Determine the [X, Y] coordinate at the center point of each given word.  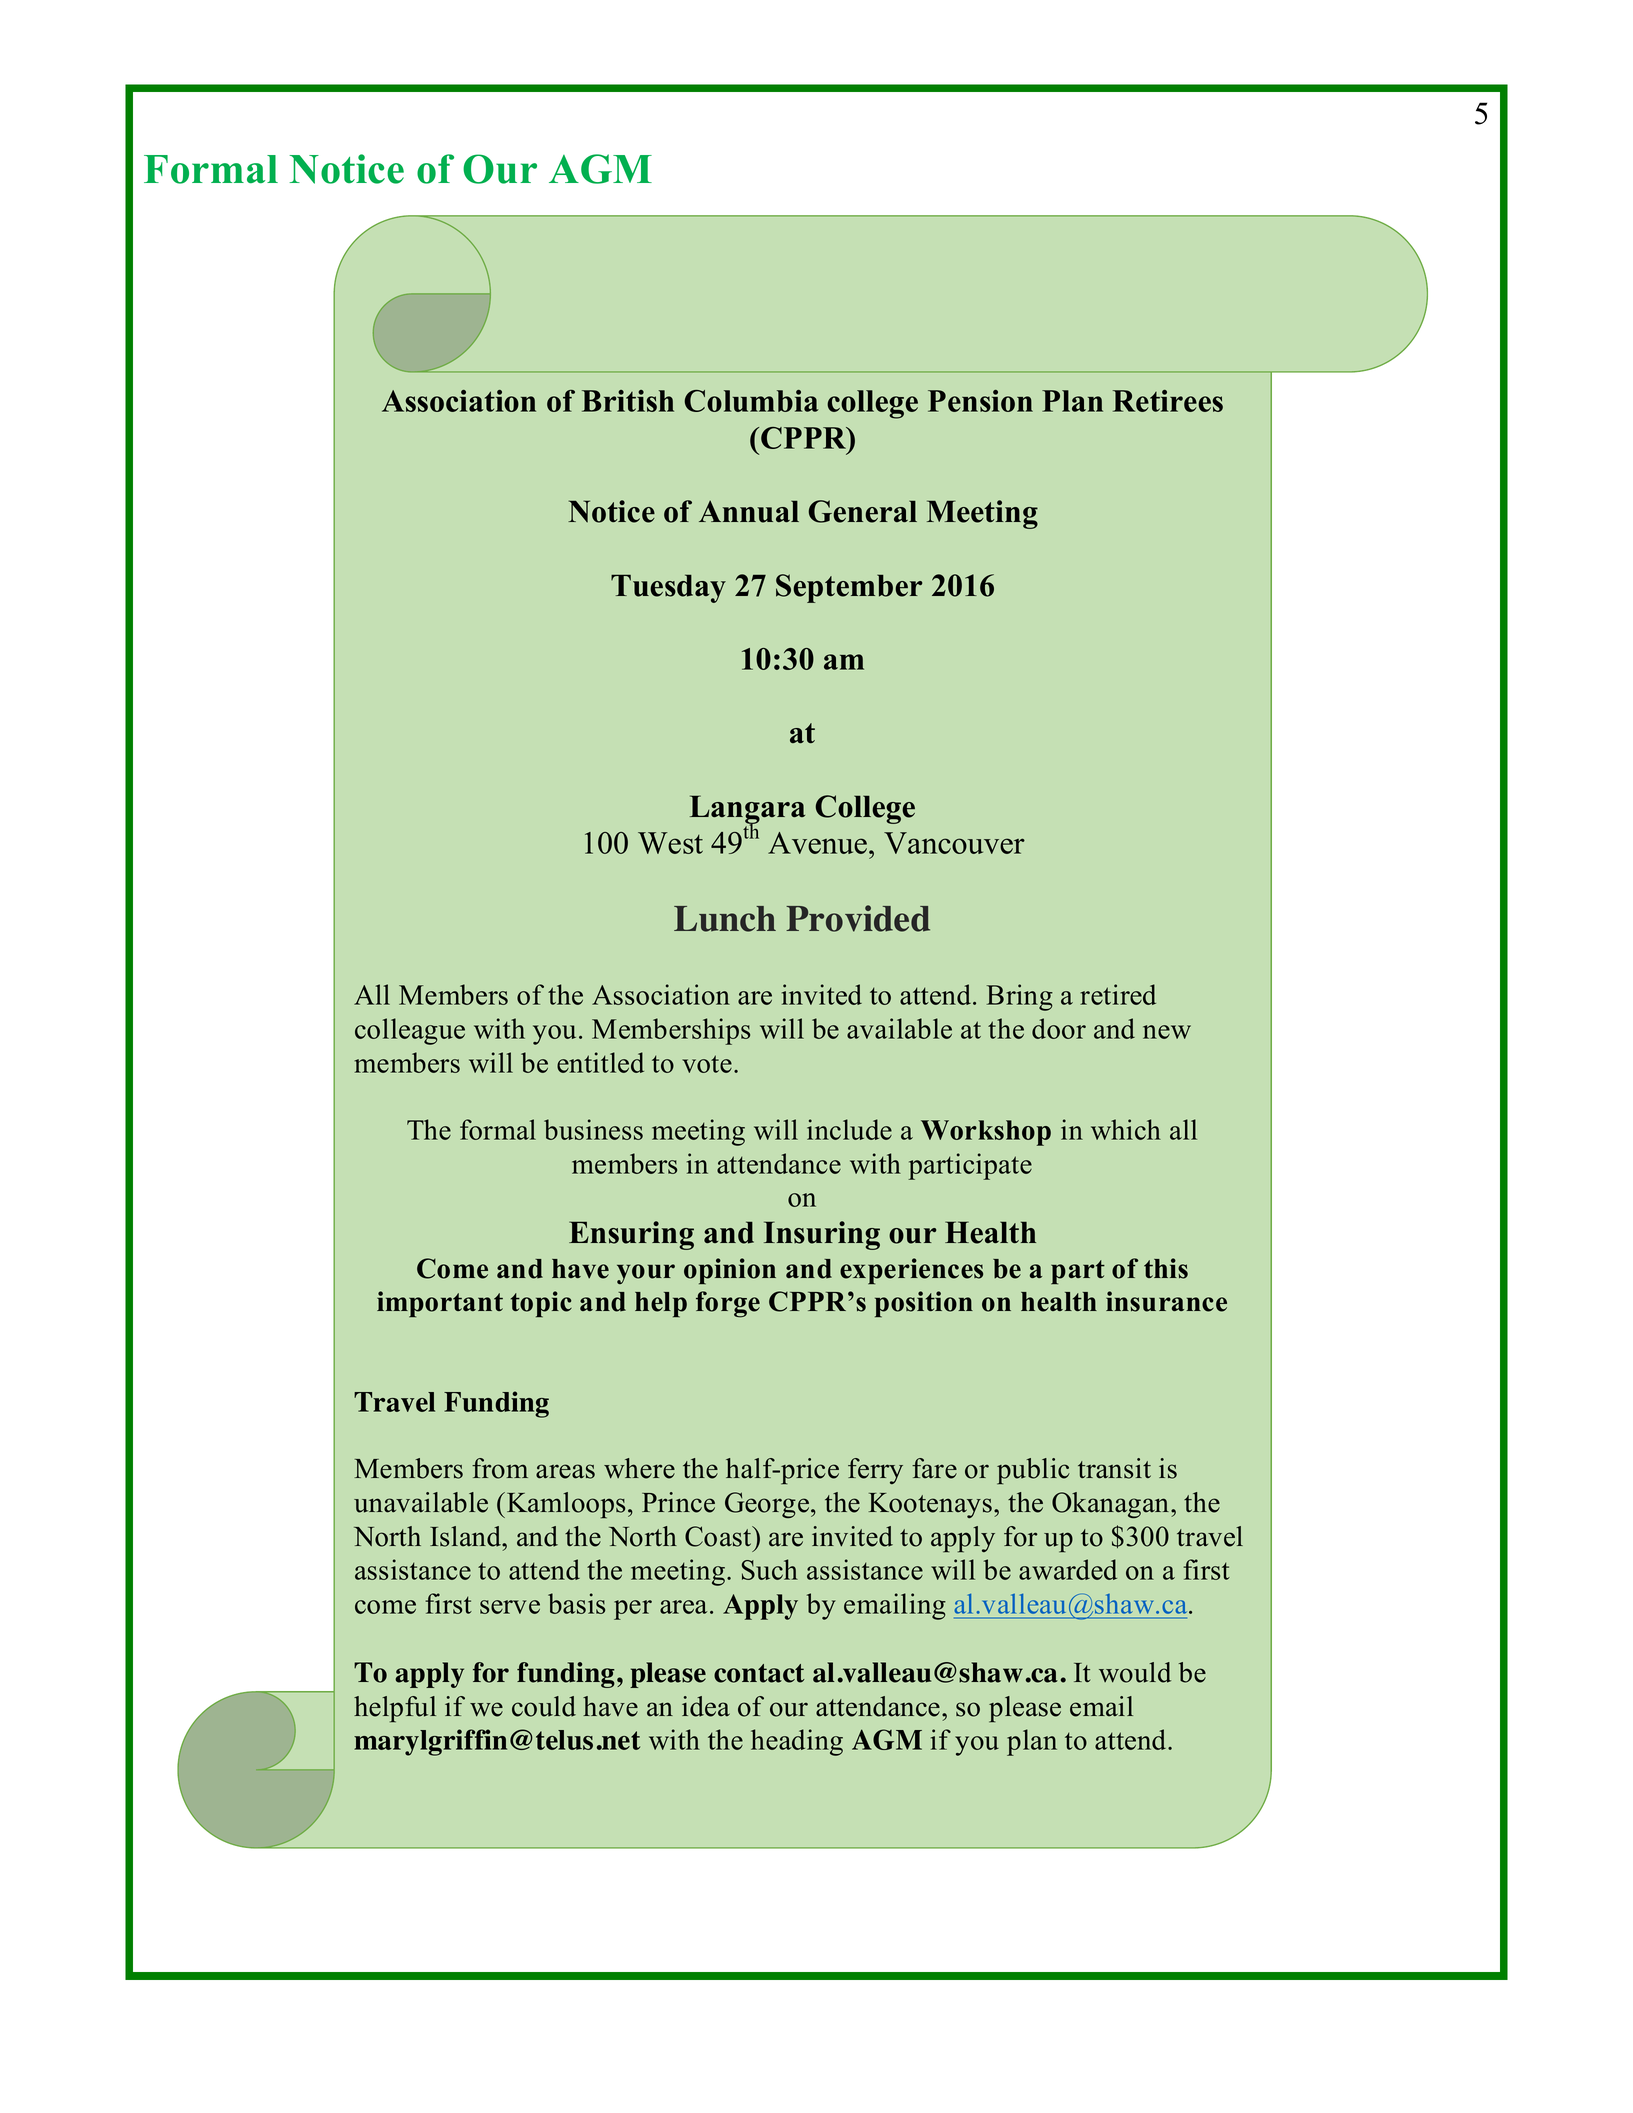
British [628, 401]
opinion [730, 1271]
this [1166, 1268]
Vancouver [954, 843]
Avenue [817, 843]
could [544, 1706]
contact [759, 1673]
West [670, 843]
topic [541, 1304]
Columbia [751, 401]
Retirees [1168, 401]
